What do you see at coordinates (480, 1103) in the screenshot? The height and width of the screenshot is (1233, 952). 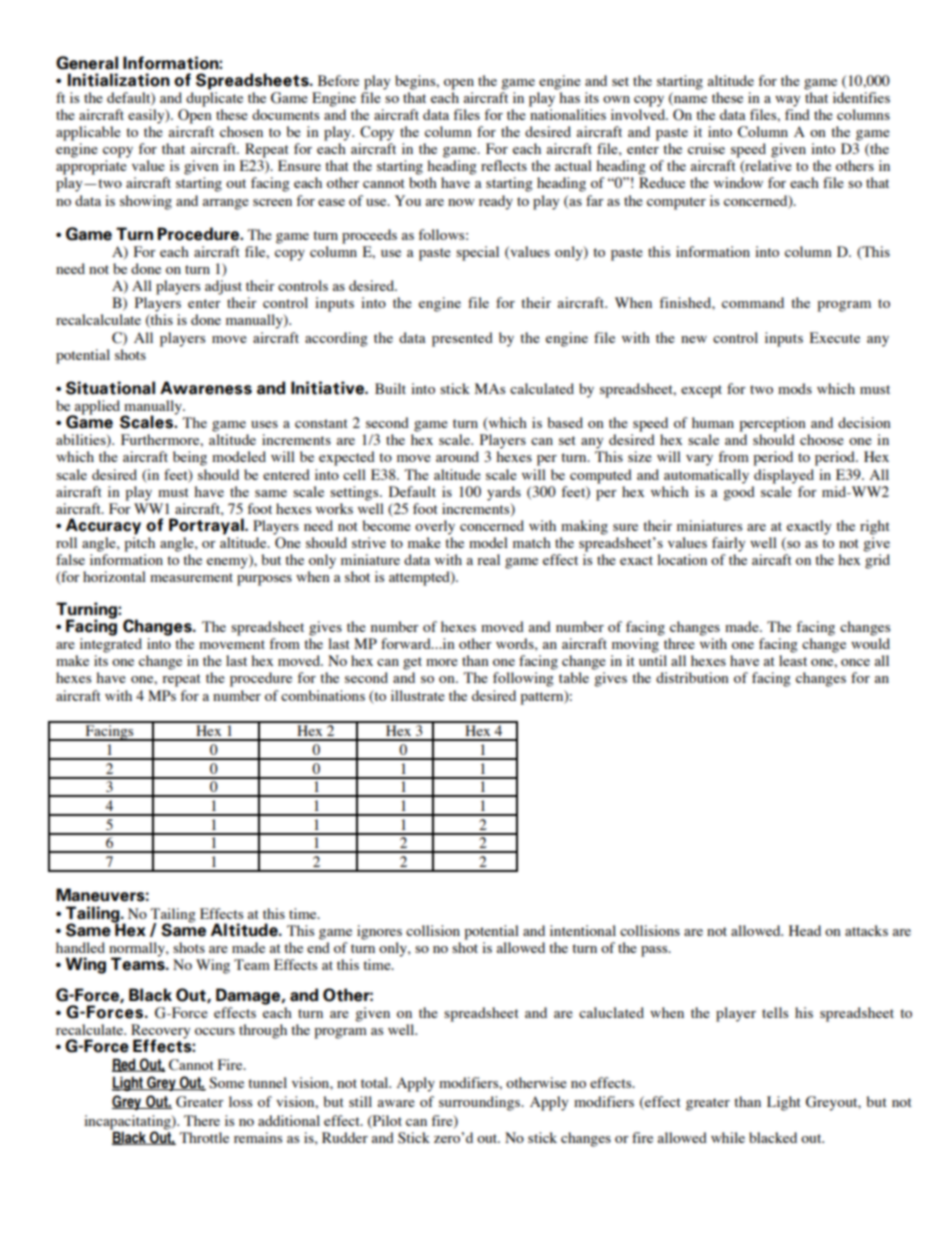 I see `surroundings` at bounding box center [480, 1103].
